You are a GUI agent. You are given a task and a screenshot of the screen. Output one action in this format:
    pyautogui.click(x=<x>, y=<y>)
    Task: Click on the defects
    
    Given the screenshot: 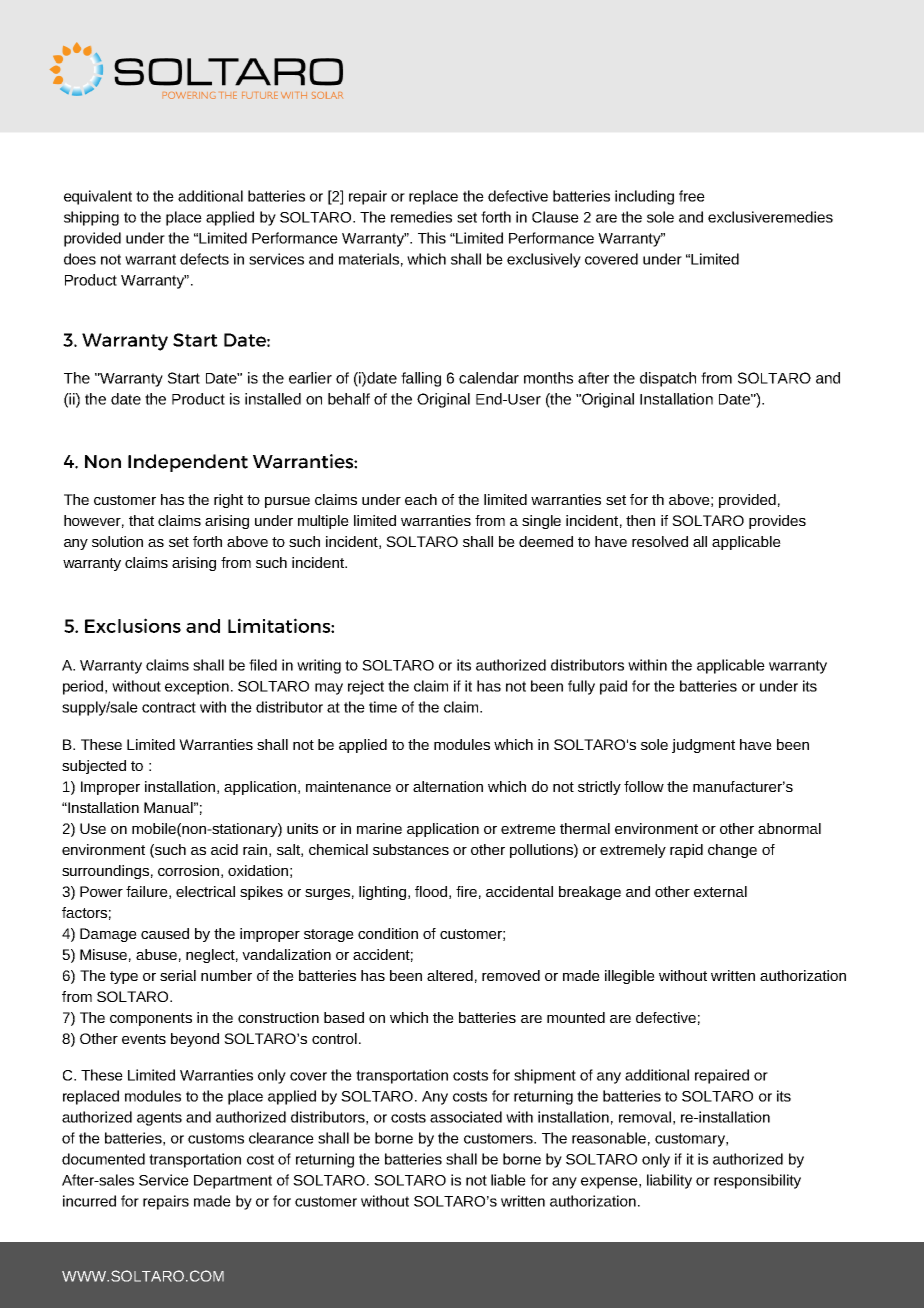 What is the action you would take?
    pyautogui.click(x=204, y=259)
